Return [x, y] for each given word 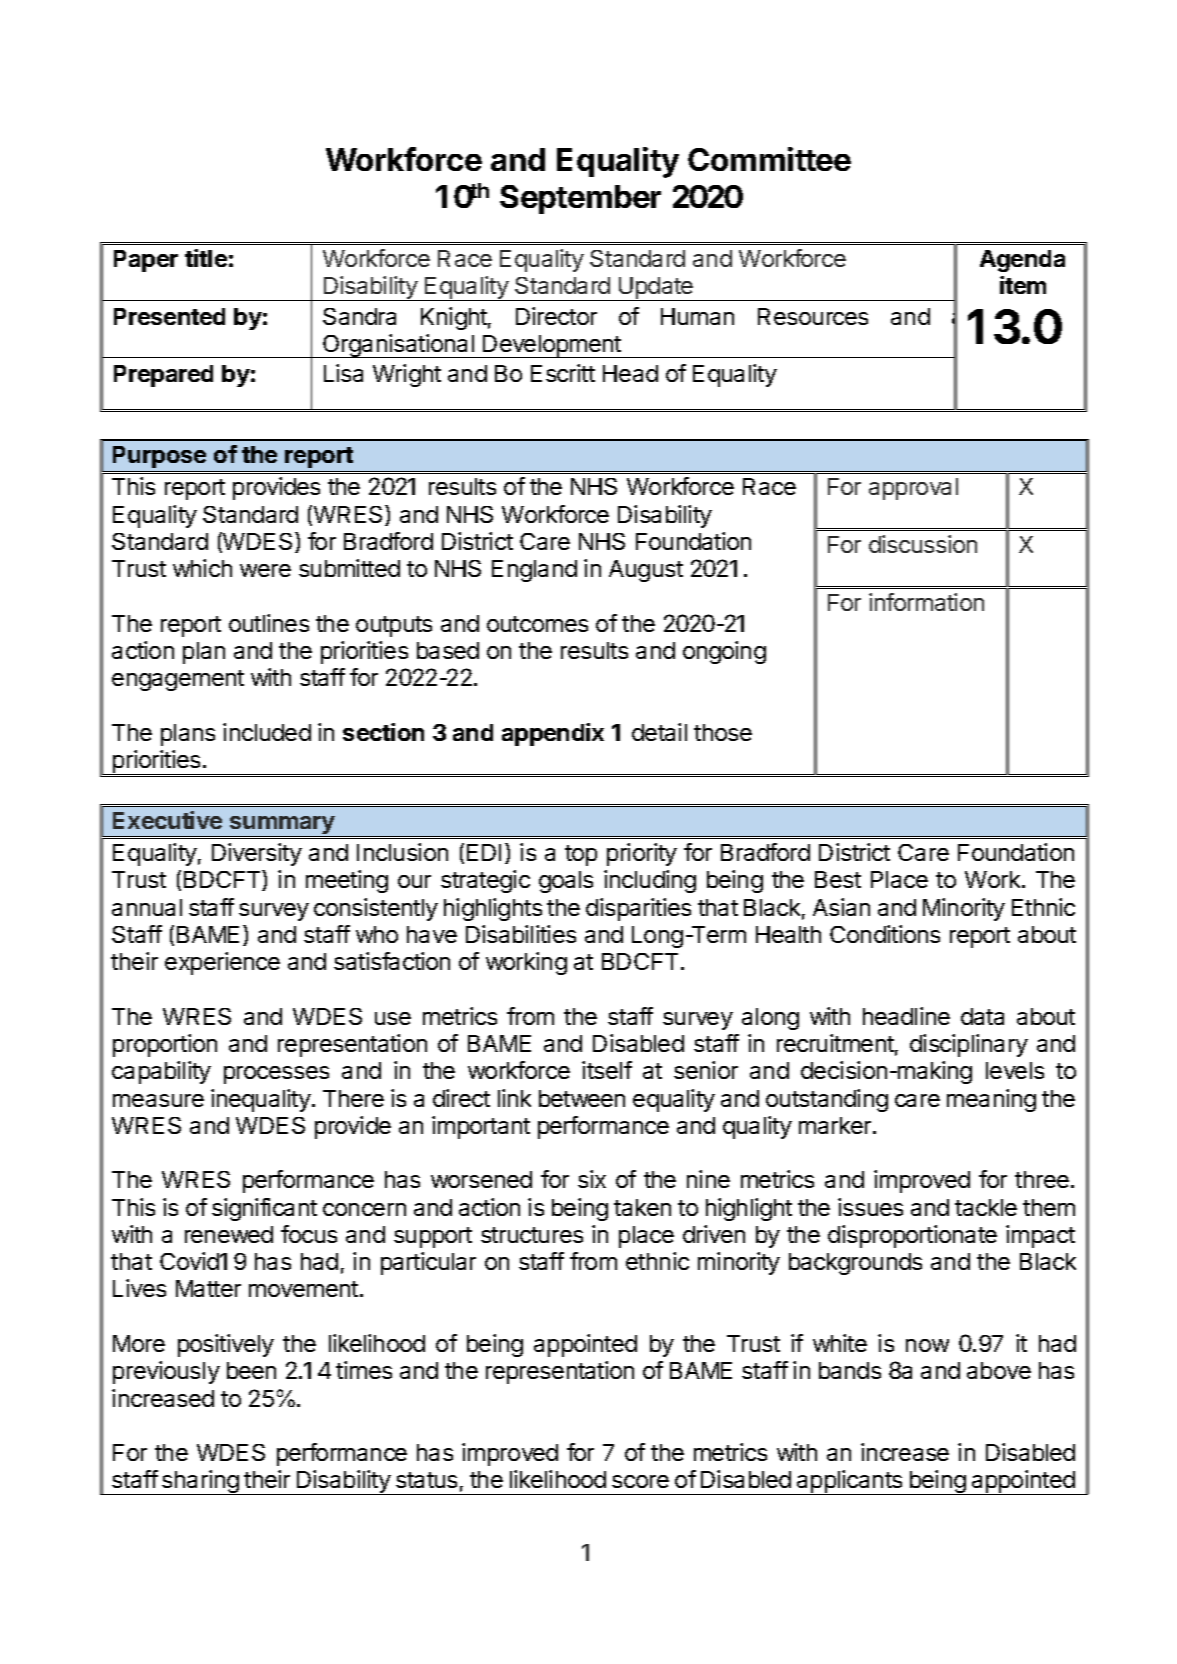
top [581, 855]
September [580, 199]
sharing [200, 1482]
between [582, 1098]
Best [838, 879]
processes [276, 1075]
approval [913, 489]
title [206, 258]
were [265, 570]
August [646, 571]
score [640, 1481]
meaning [991, 1100]
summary [282, 826]
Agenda [1022, 261]
